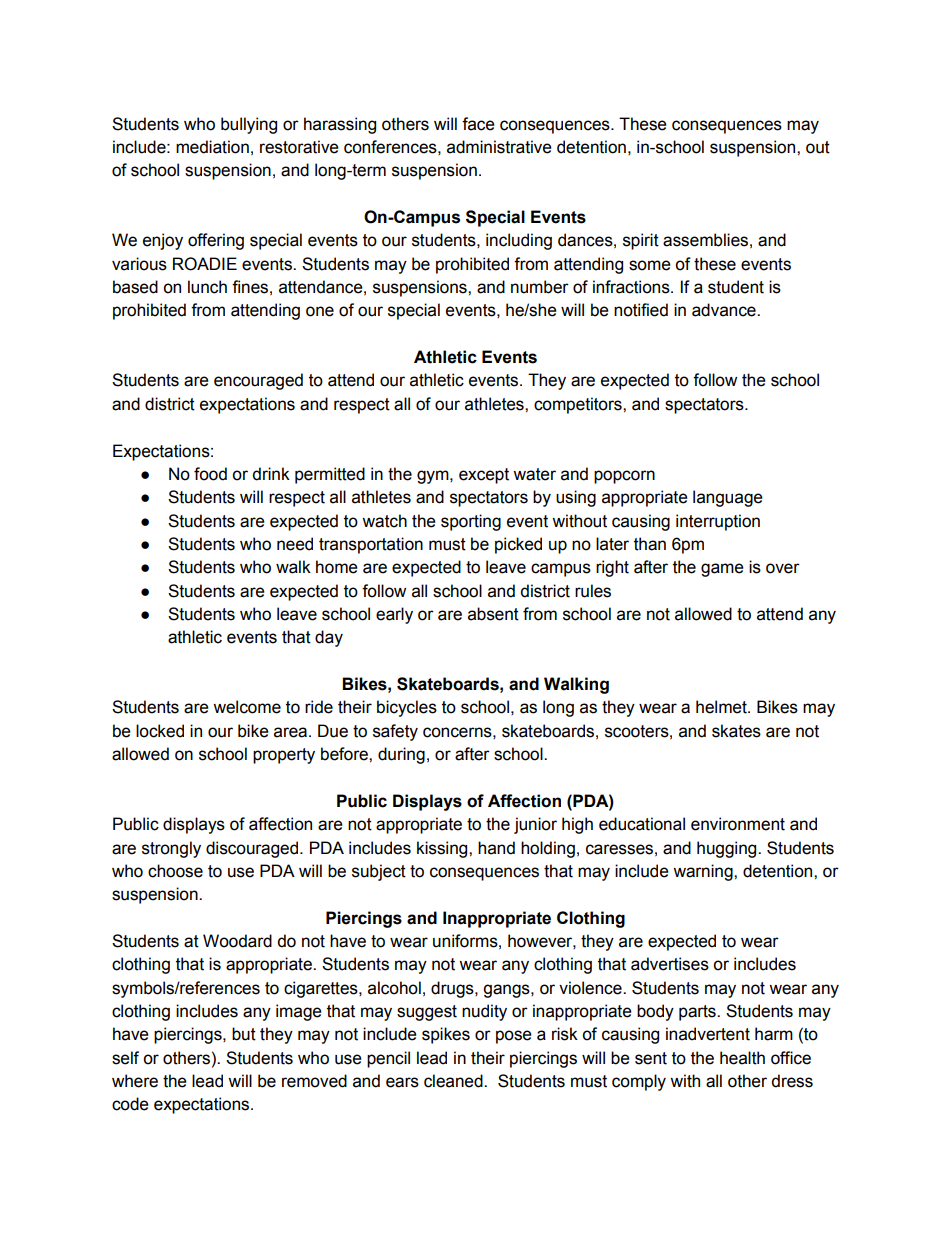 The image size is (952, 1233). What do you see at coordinates (247, 707) in the image?
I see `welcome` at bounding box center [247, 707].
